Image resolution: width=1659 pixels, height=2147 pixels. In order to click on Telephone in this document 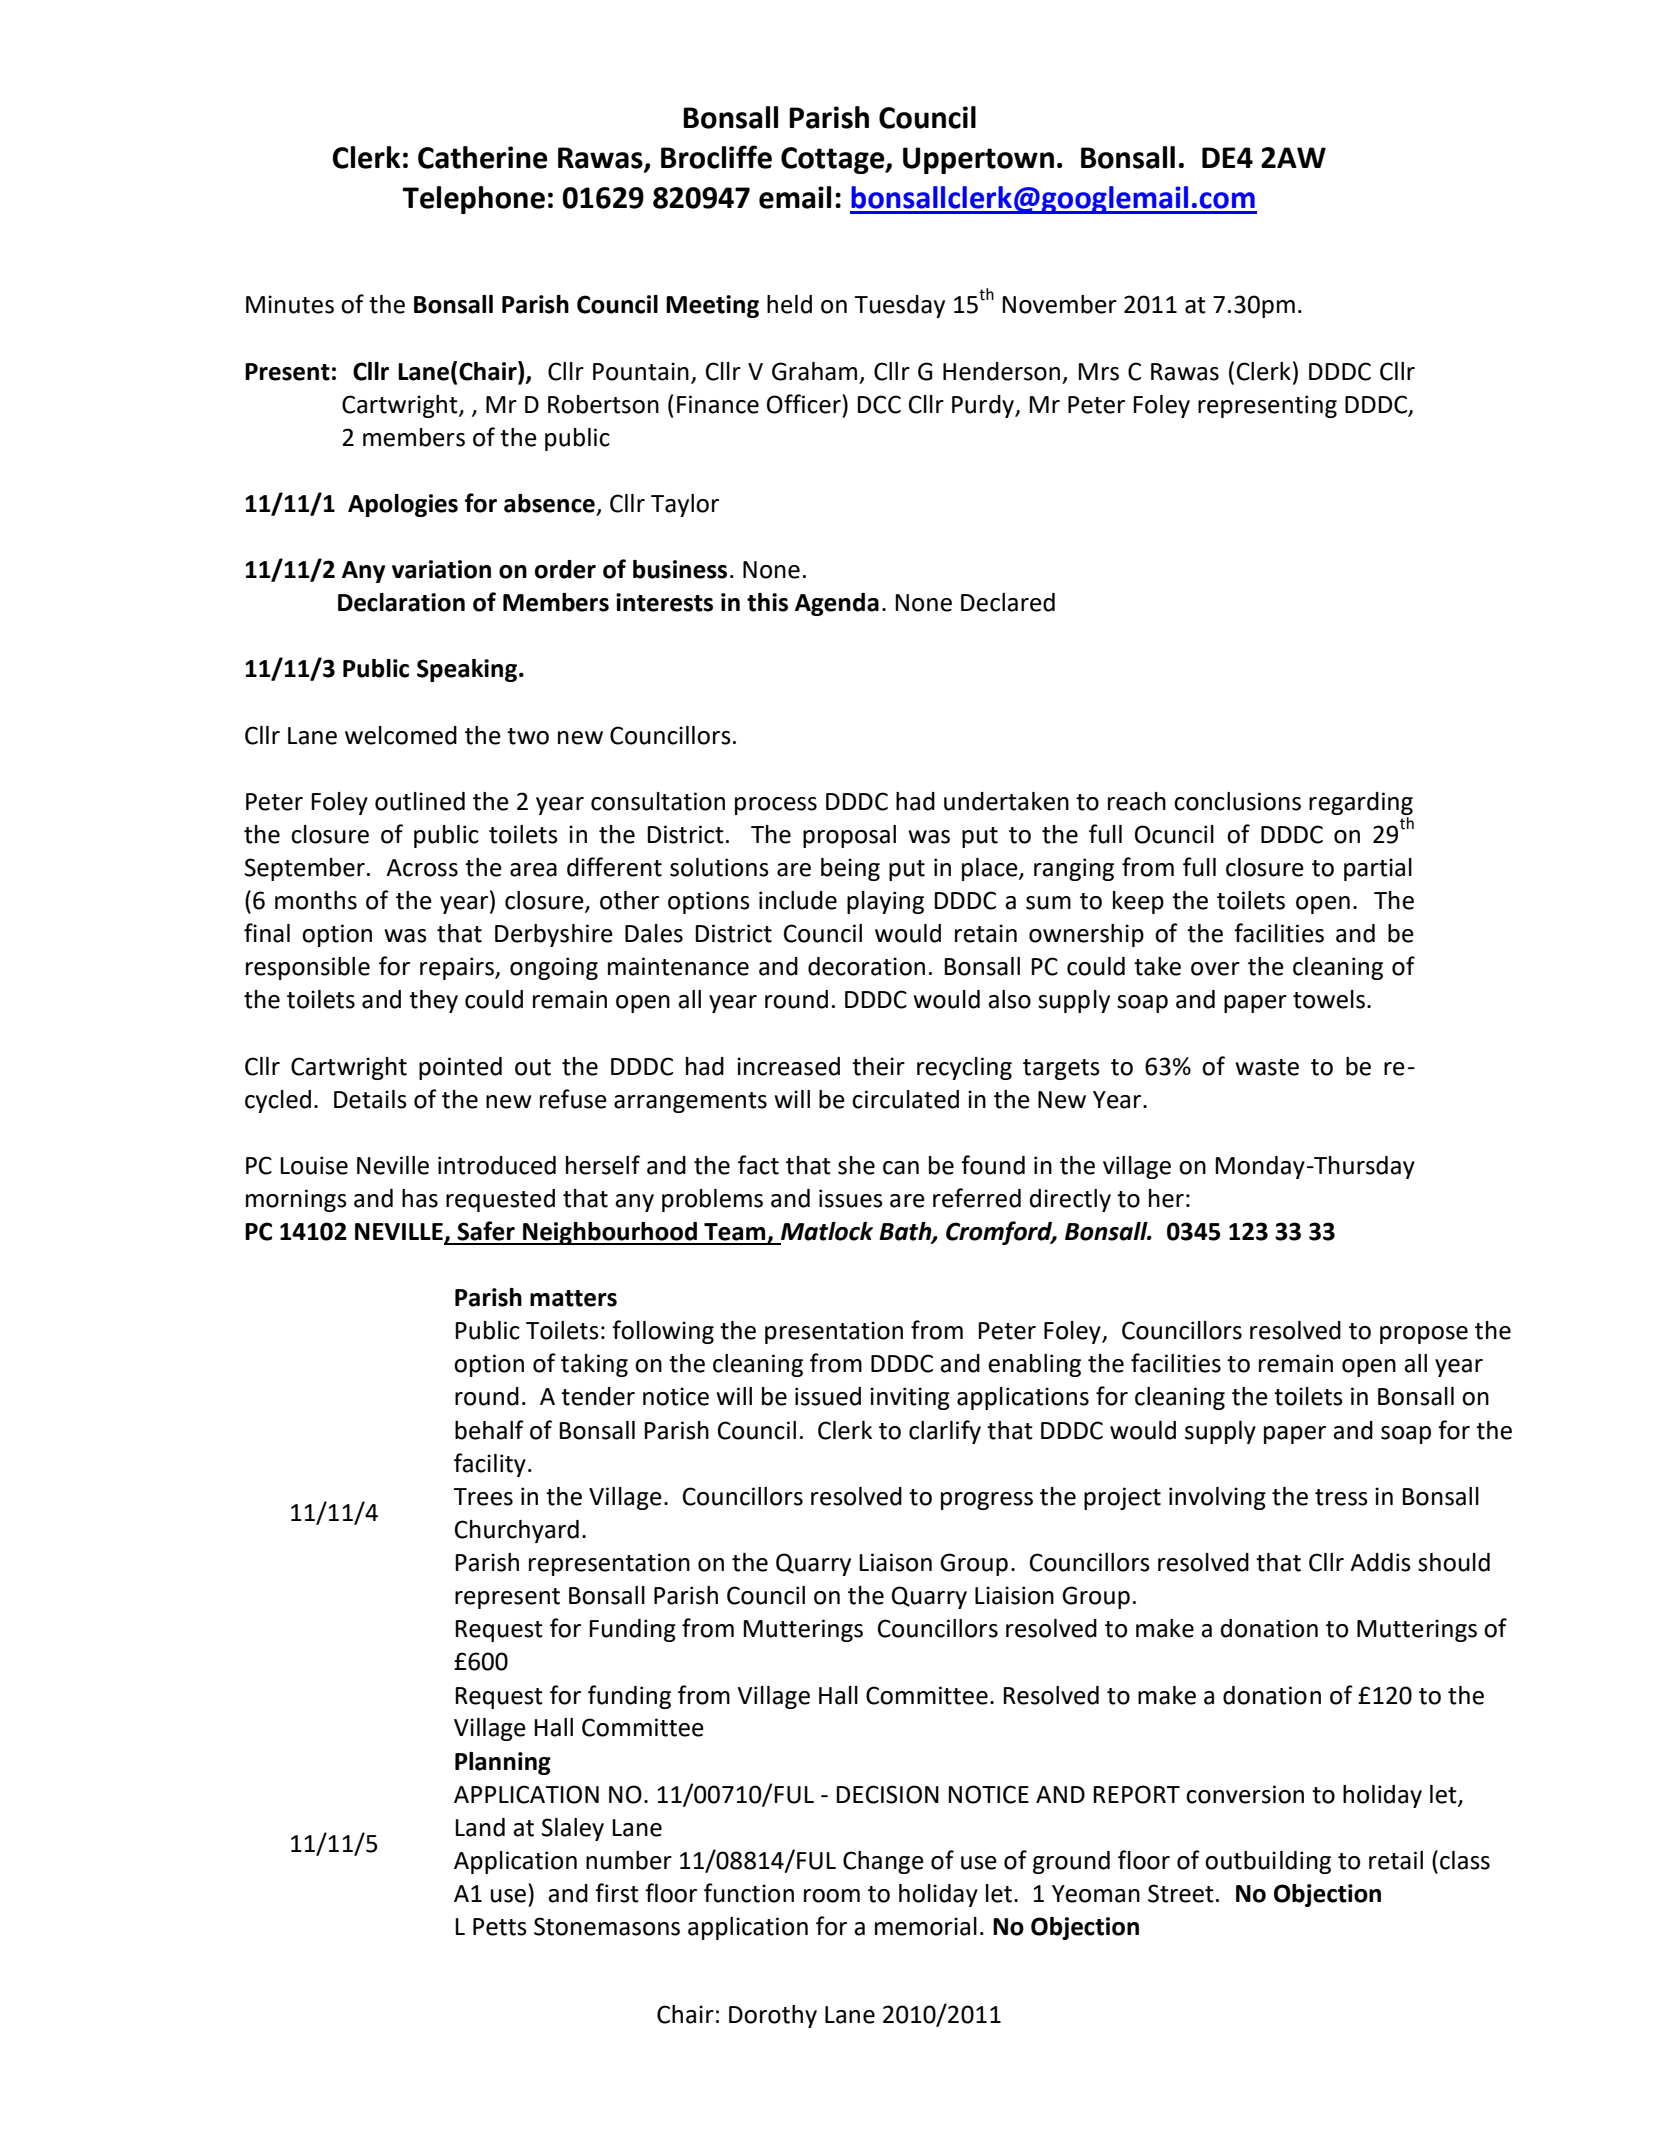, I will do `click(473, 200)`.
